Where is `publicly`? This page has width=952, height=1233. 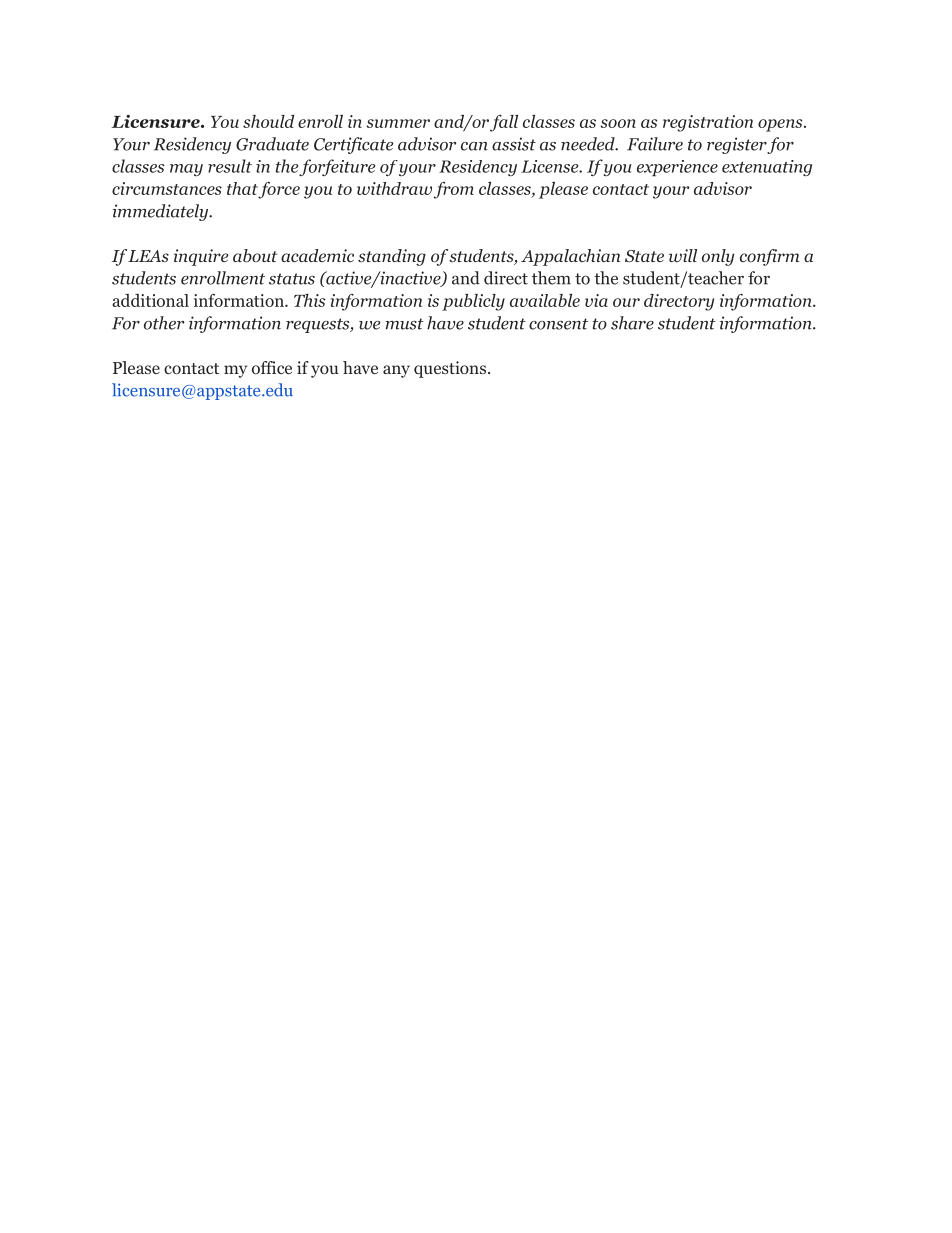
publicly is located at coordinates (473, 302).
